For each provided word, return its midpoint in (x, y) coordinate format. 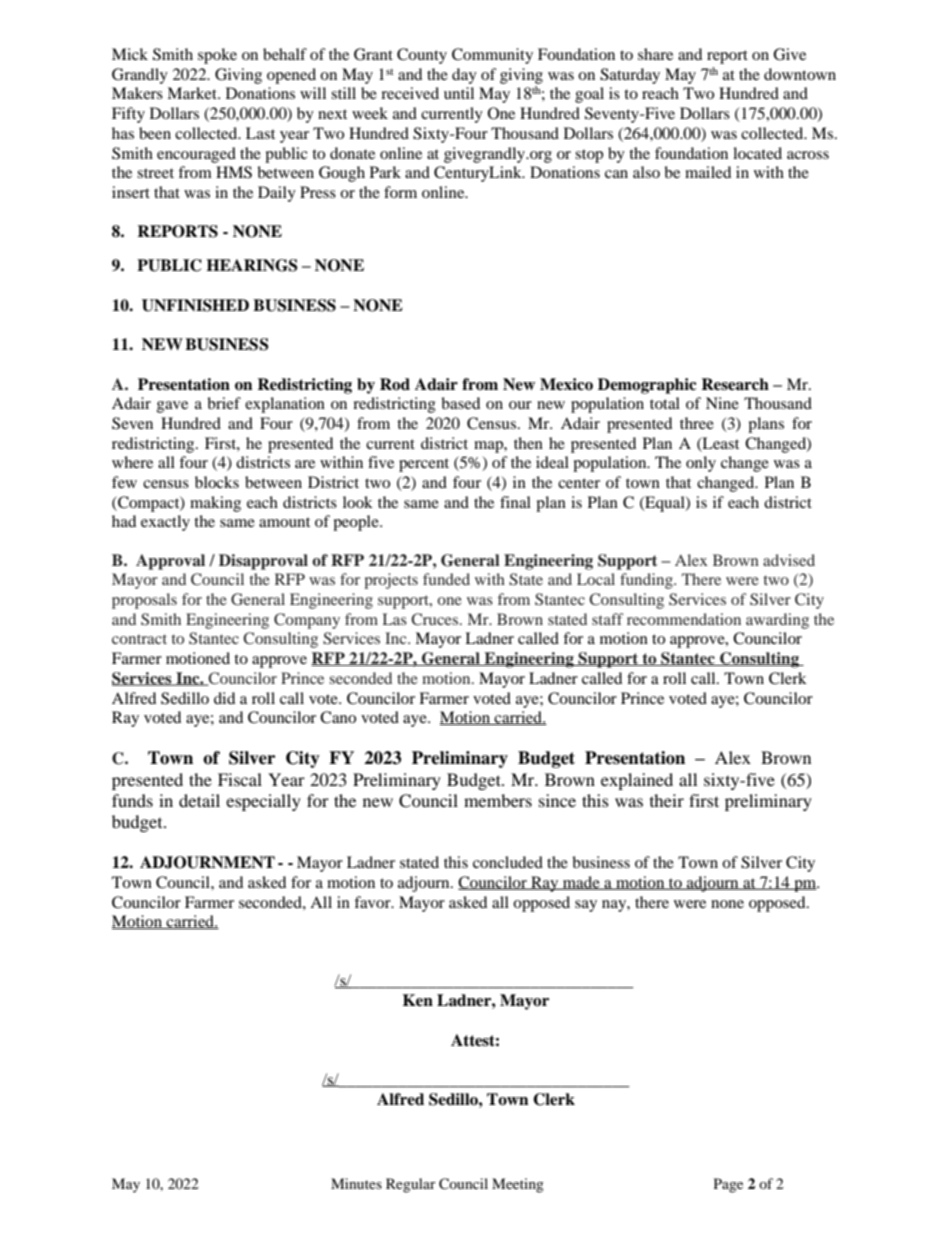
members (498, 800)
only (701, 464)
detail (199, 800)
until (459, 93)
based (460, 403)
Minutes (356, 1183)
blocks (217, 482)
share (655, 54)
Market (193, 93)
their (667, 800)
